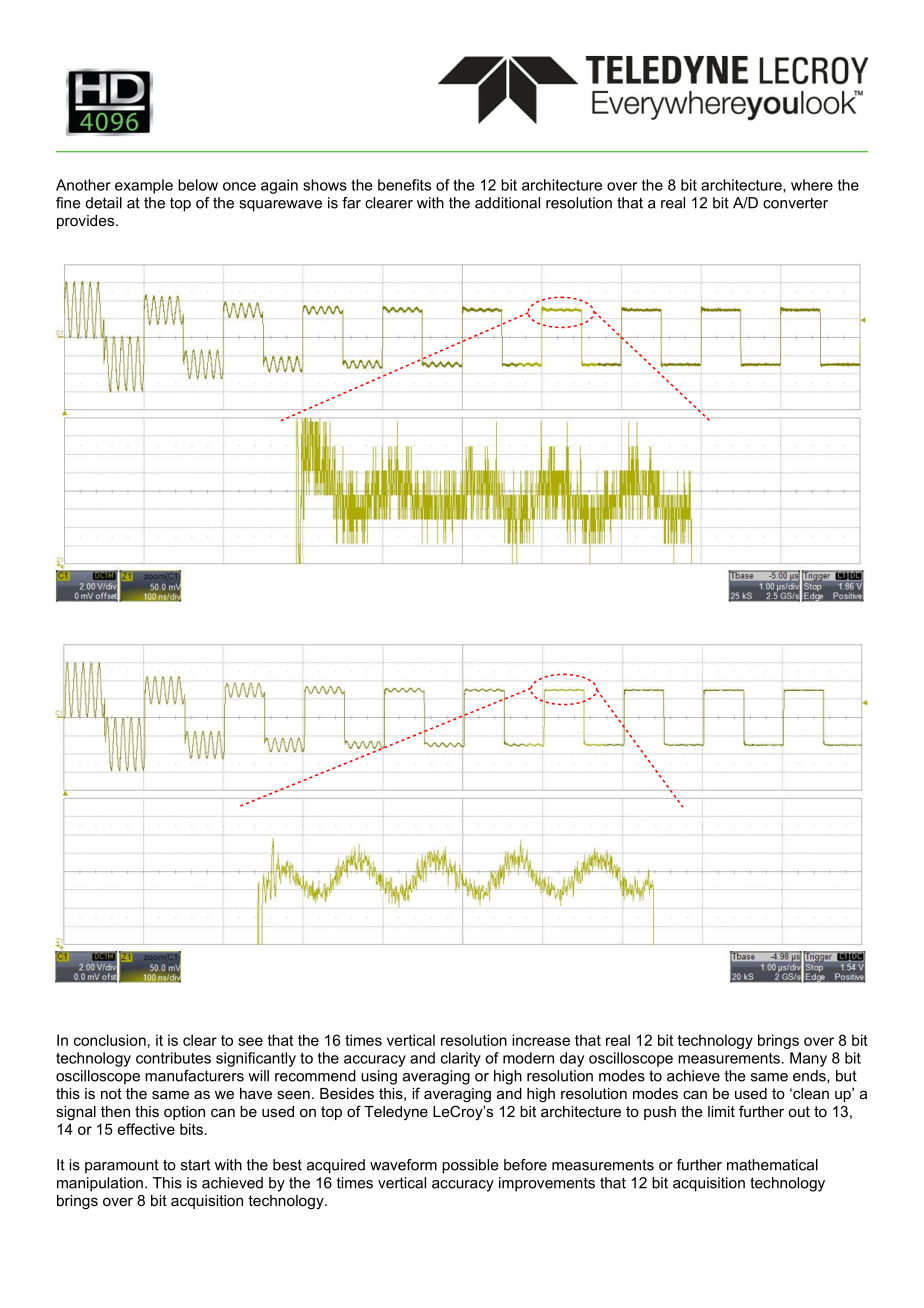 The height and width of the page is (1308, 924). I want to click on benefits, so click(404, 185).
